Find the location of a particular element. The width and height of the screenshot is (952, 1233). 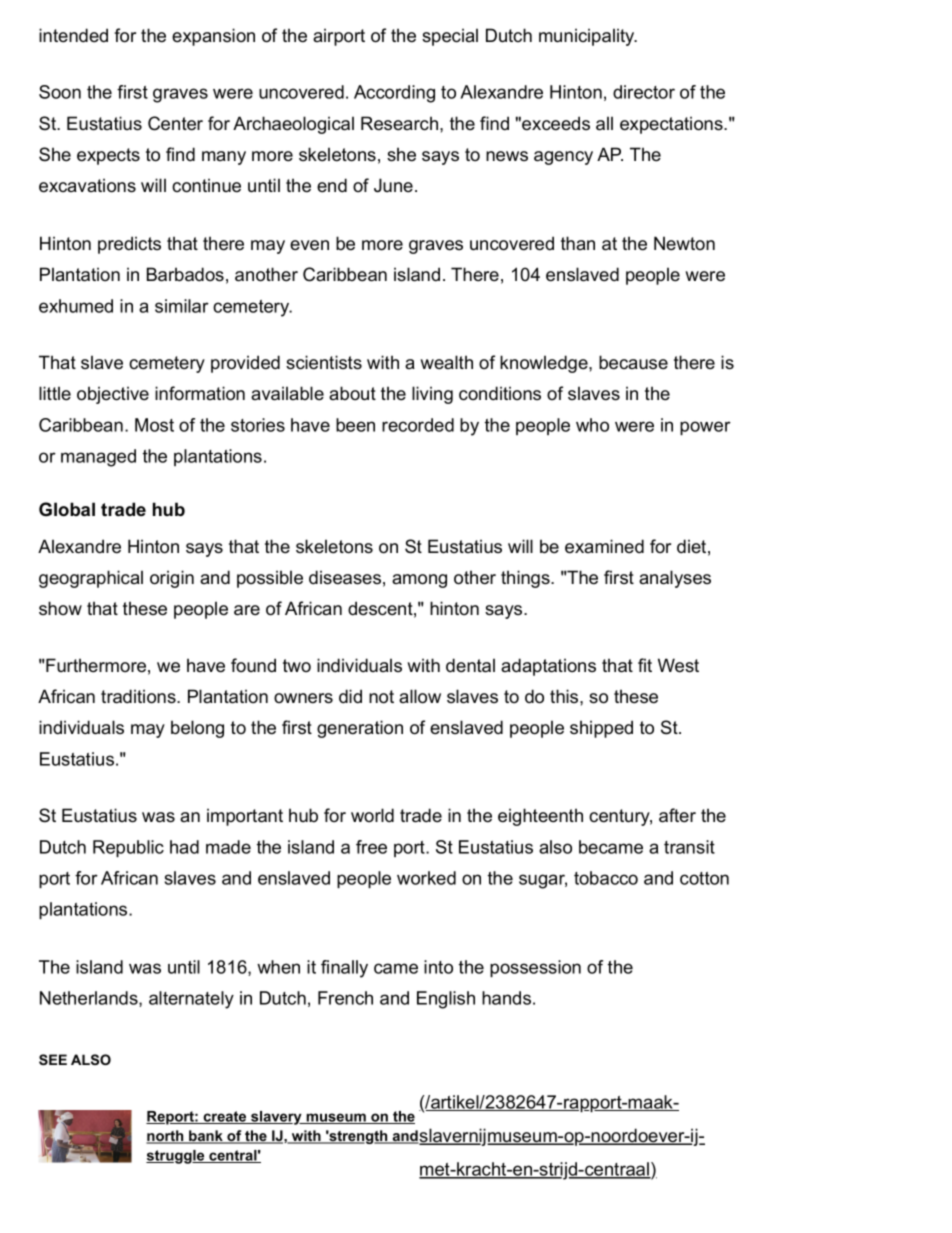

intended is located at coordinates (73, 35).
